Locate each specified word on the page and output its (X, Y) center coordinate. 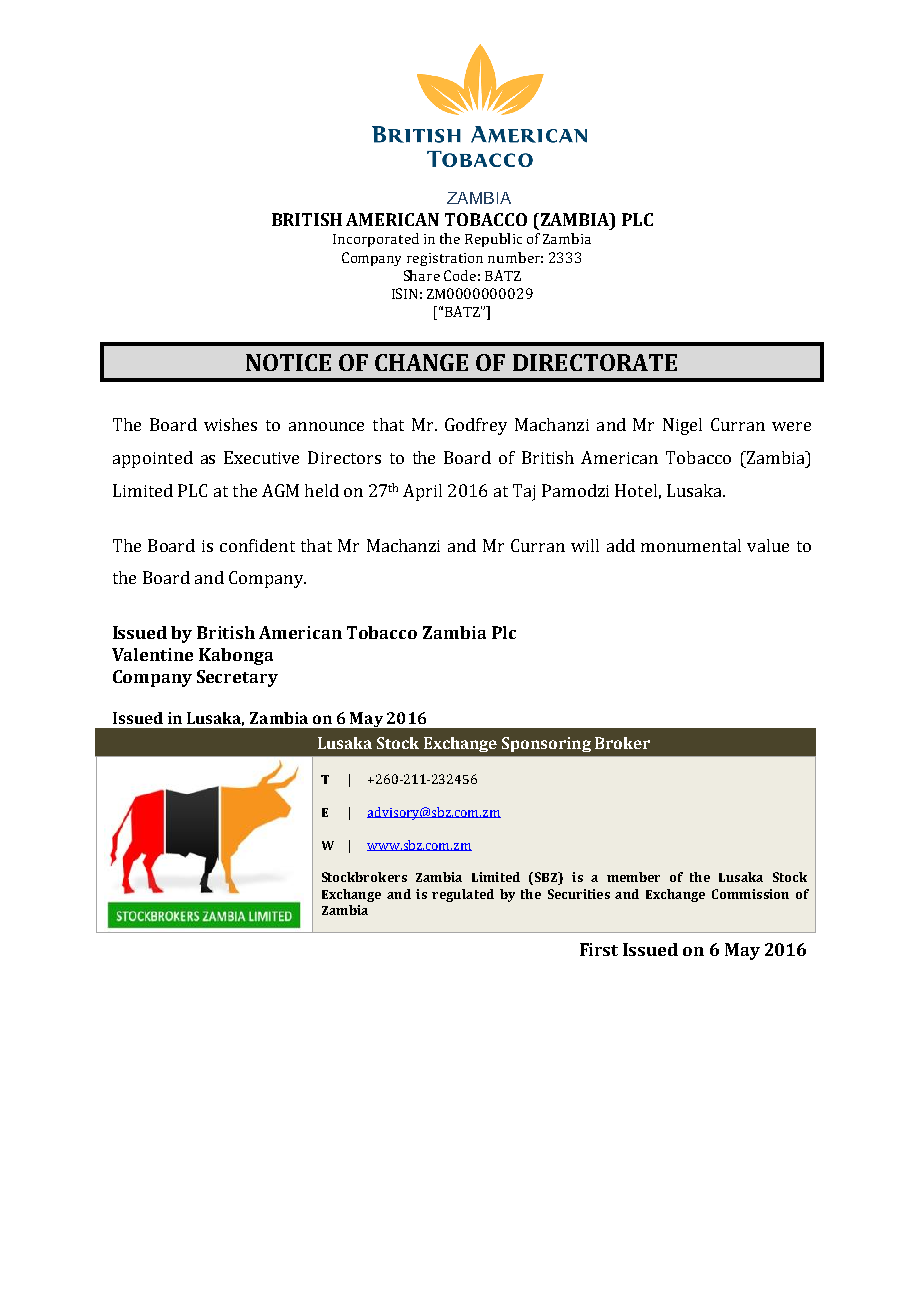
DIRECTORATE (595, 362)
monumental (691, 545)
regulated (463, 895)
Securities (579, 894)
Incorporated (376, 240)
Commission (750, 894)
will (585, 545)
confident (257, 545)
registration (445, 259)
